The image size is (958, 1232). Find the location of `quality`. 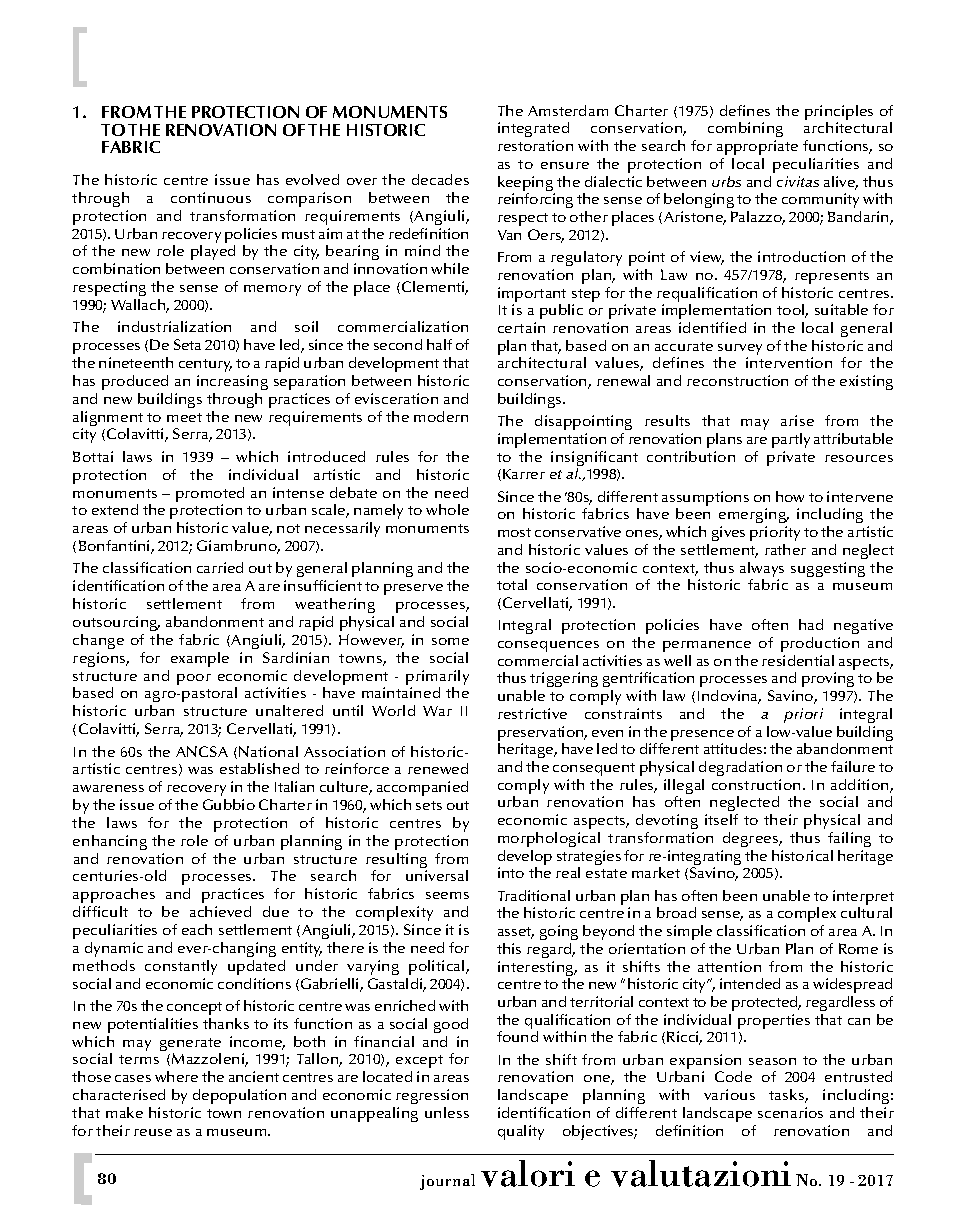

quality is located at coordinates (521, 1132).
